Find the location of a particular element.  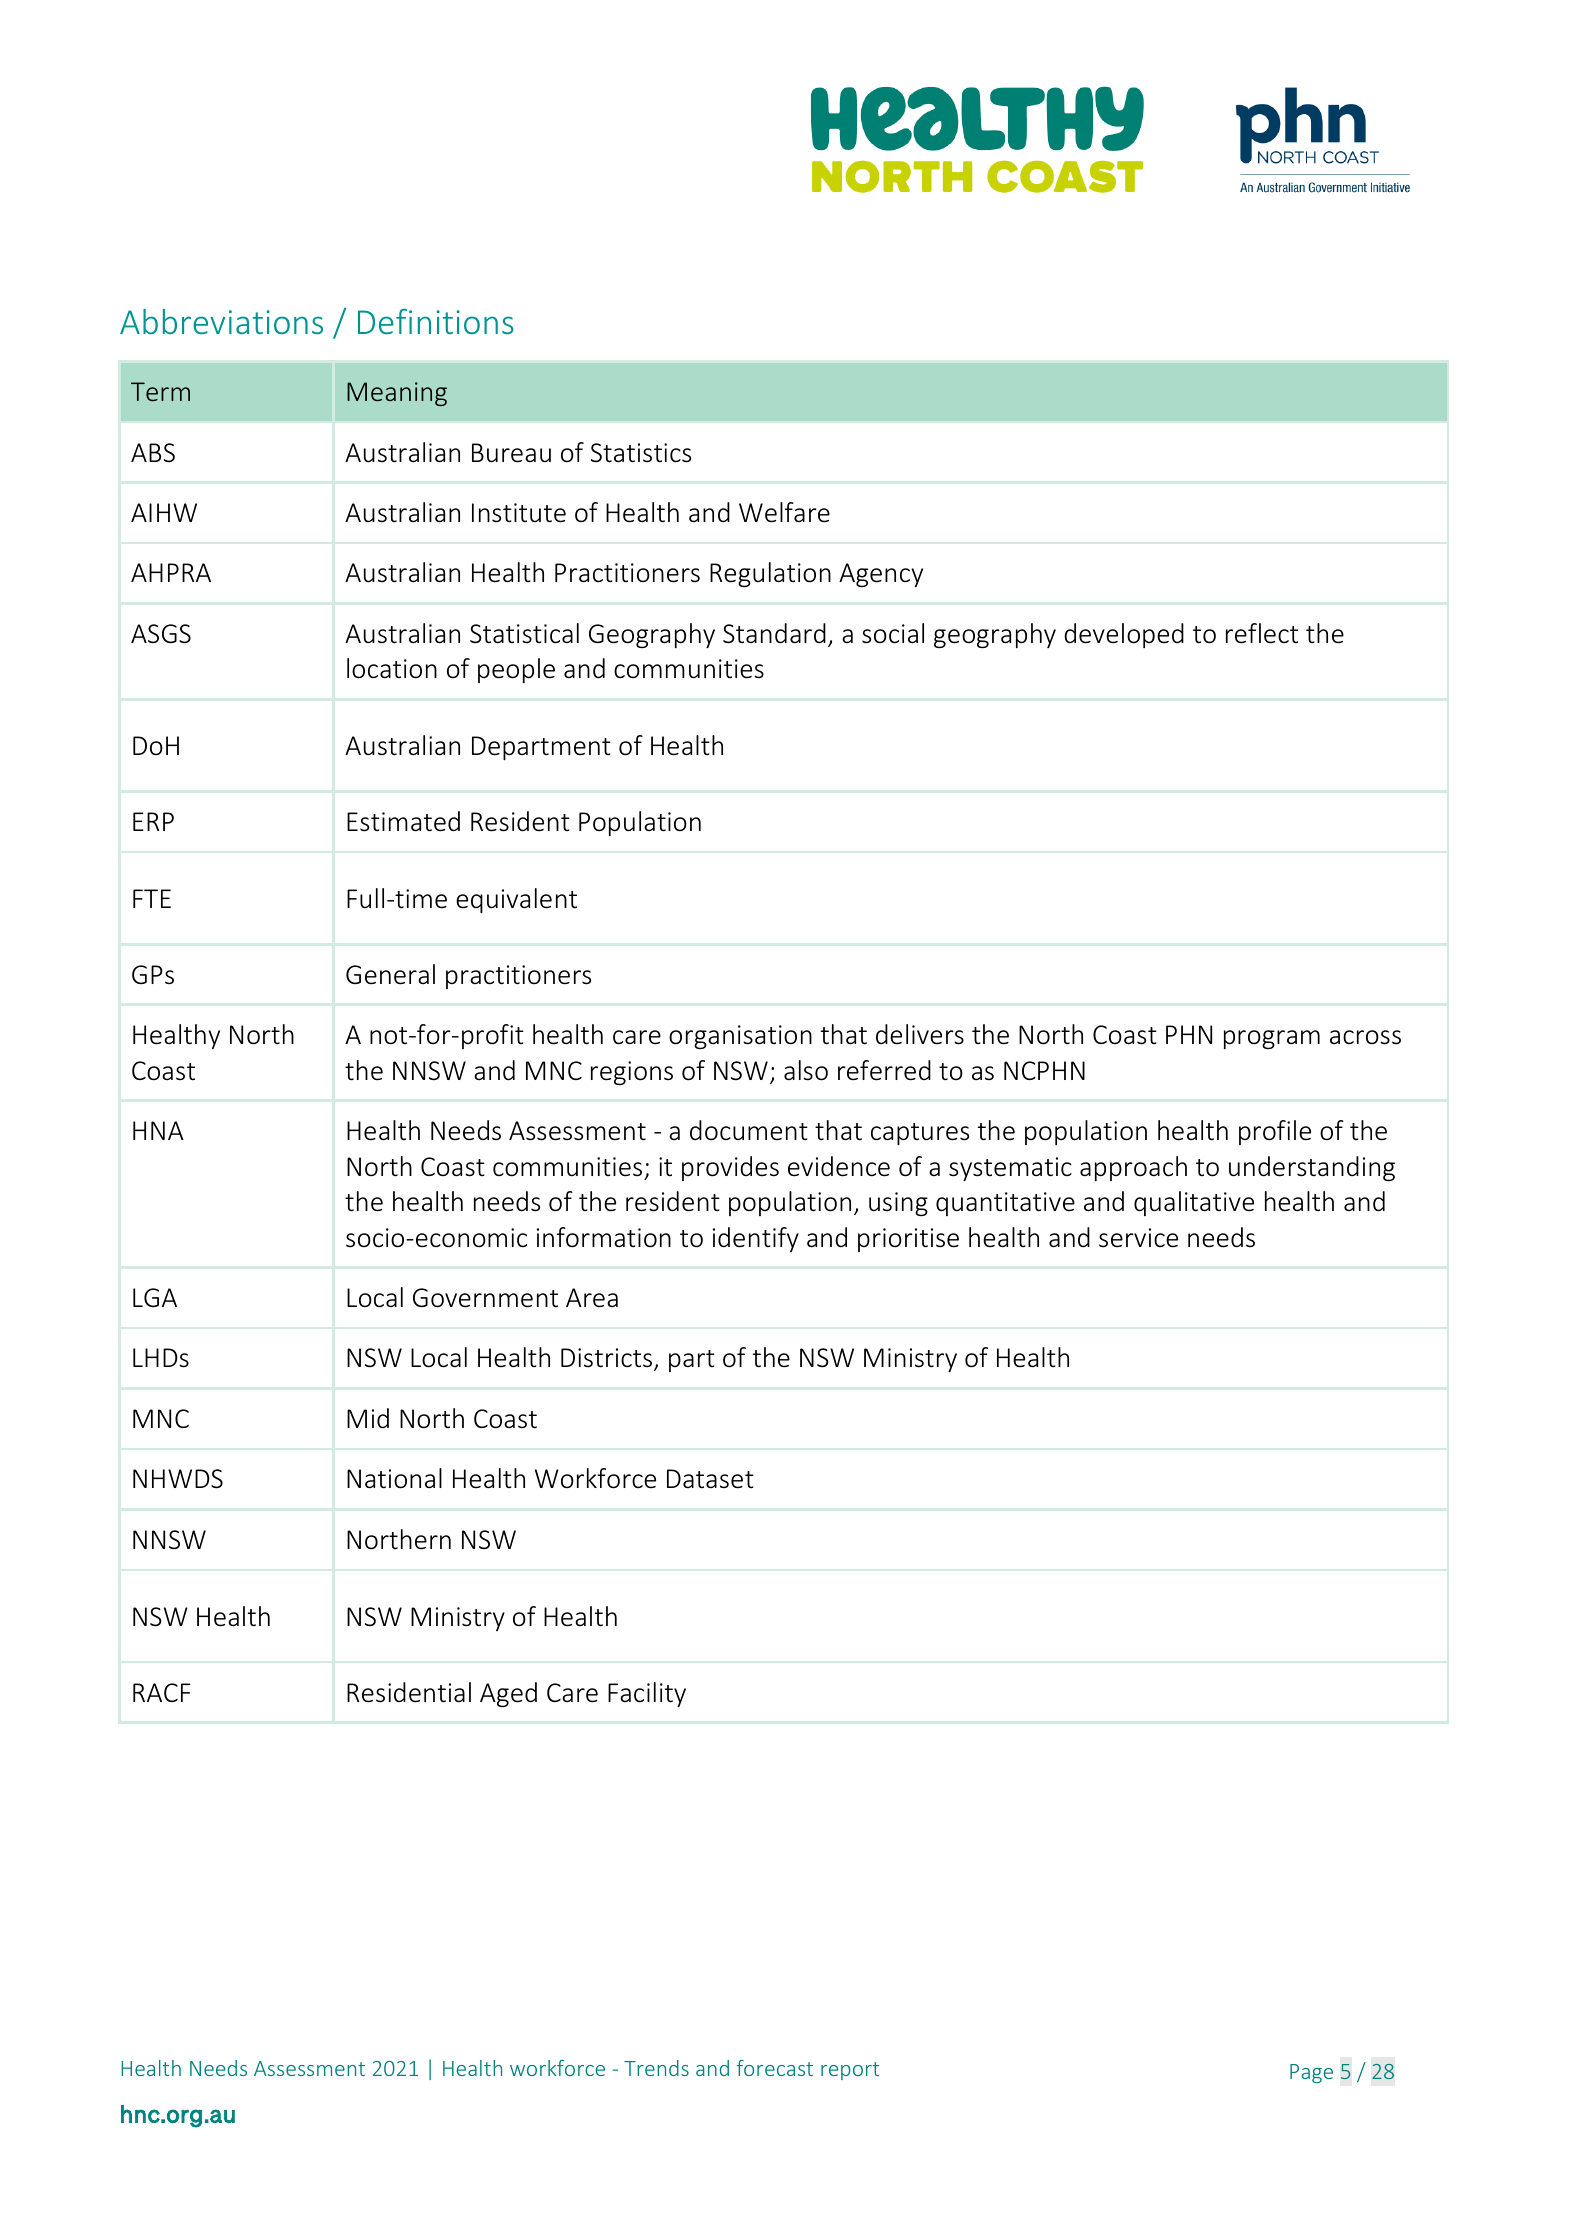

organisation is located at coordinates (740, 1037).
